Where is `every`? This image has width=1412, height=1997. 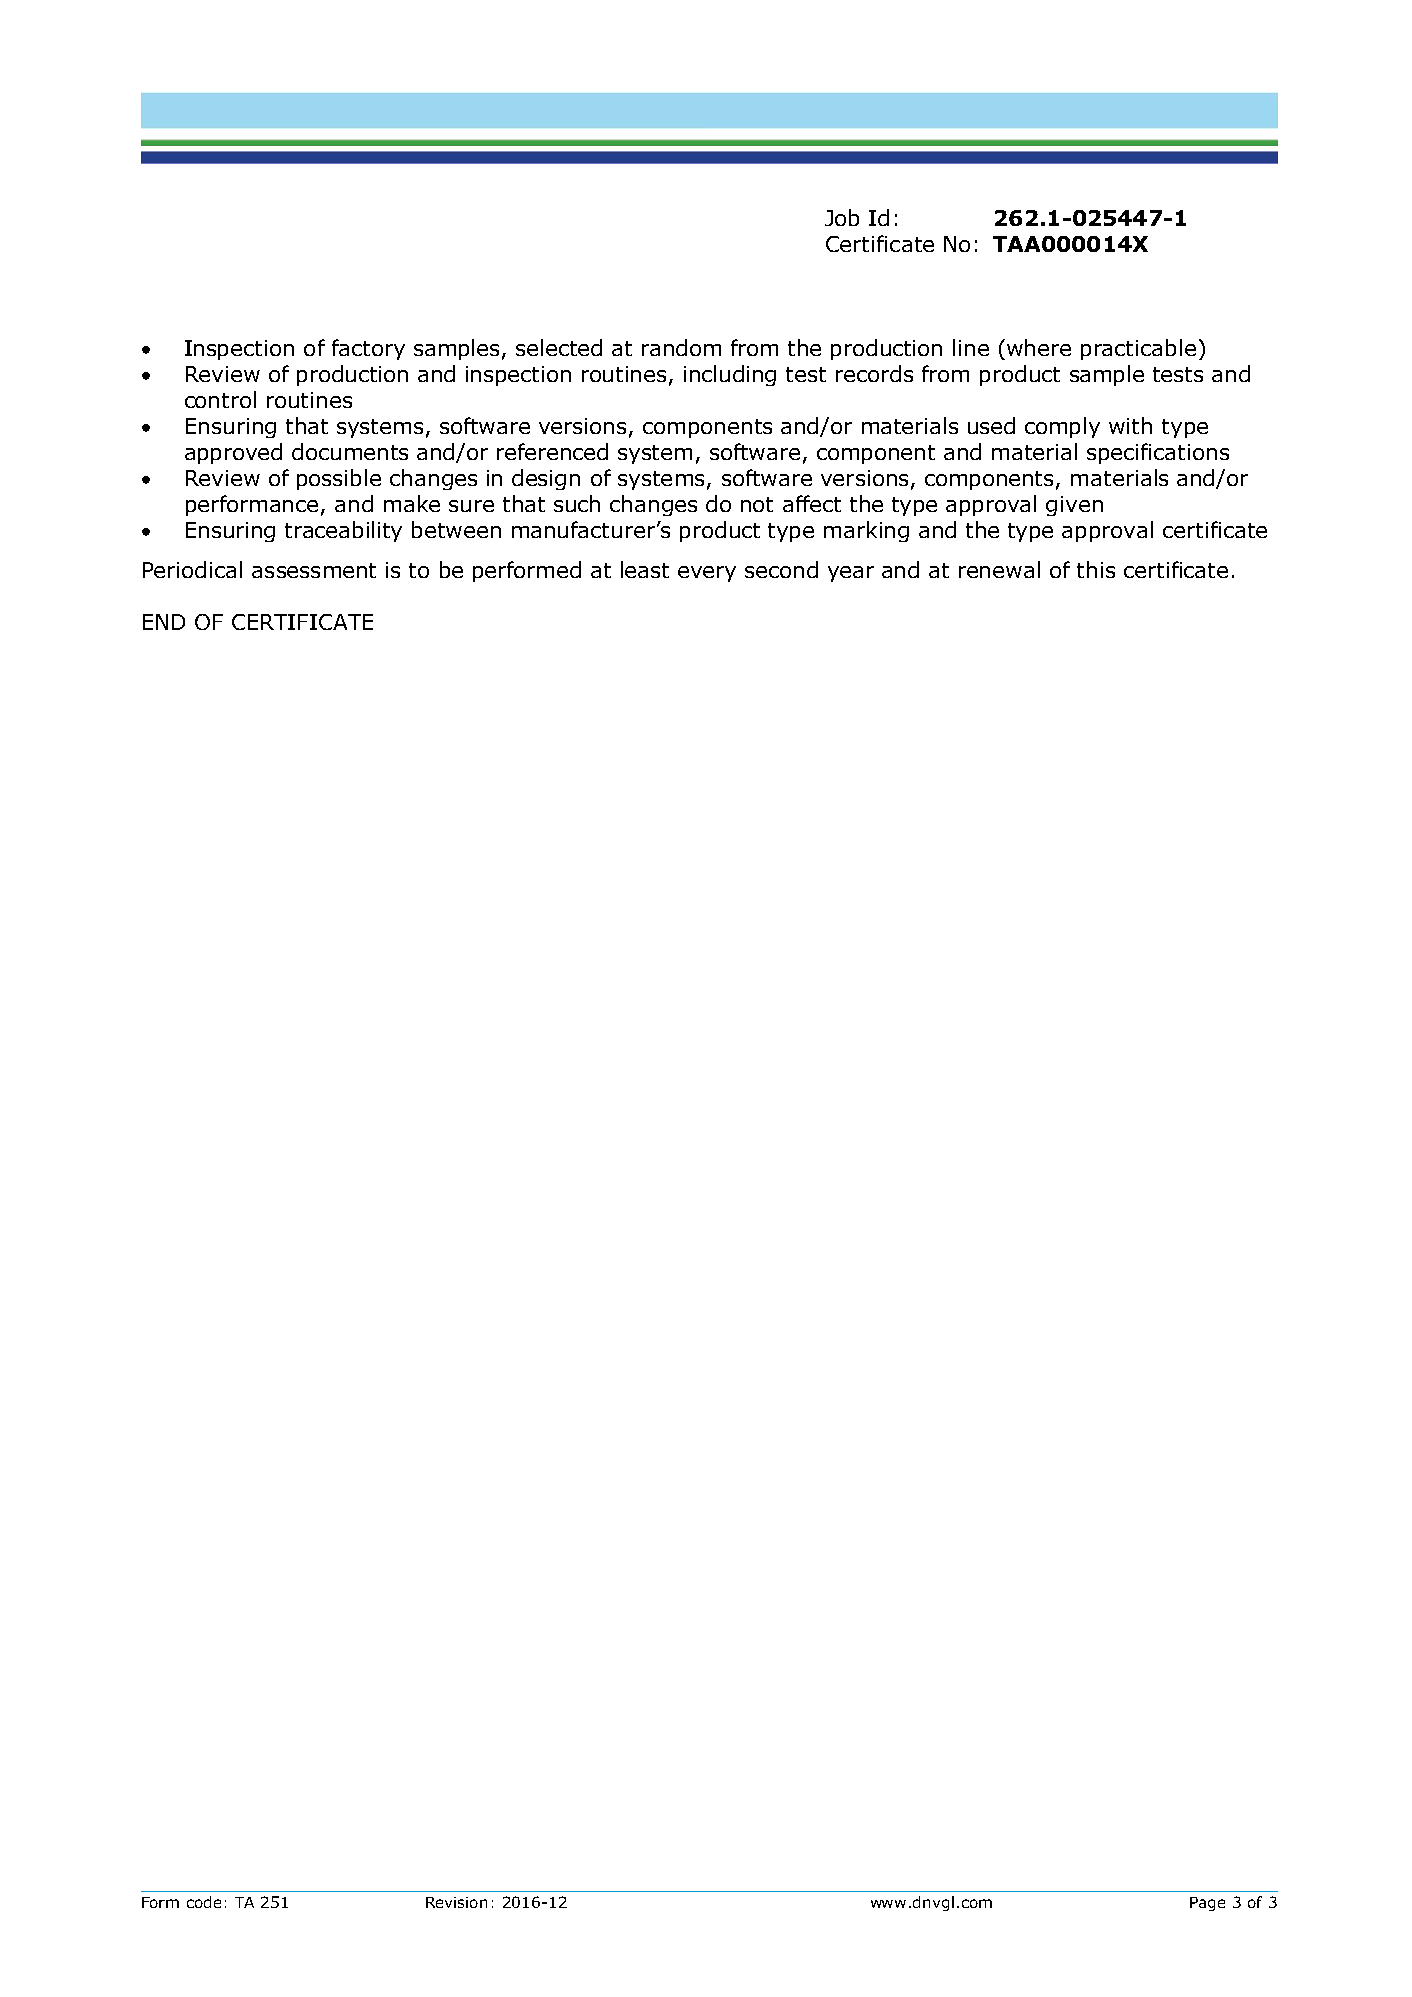
every is located at coordinates (707, 574).
